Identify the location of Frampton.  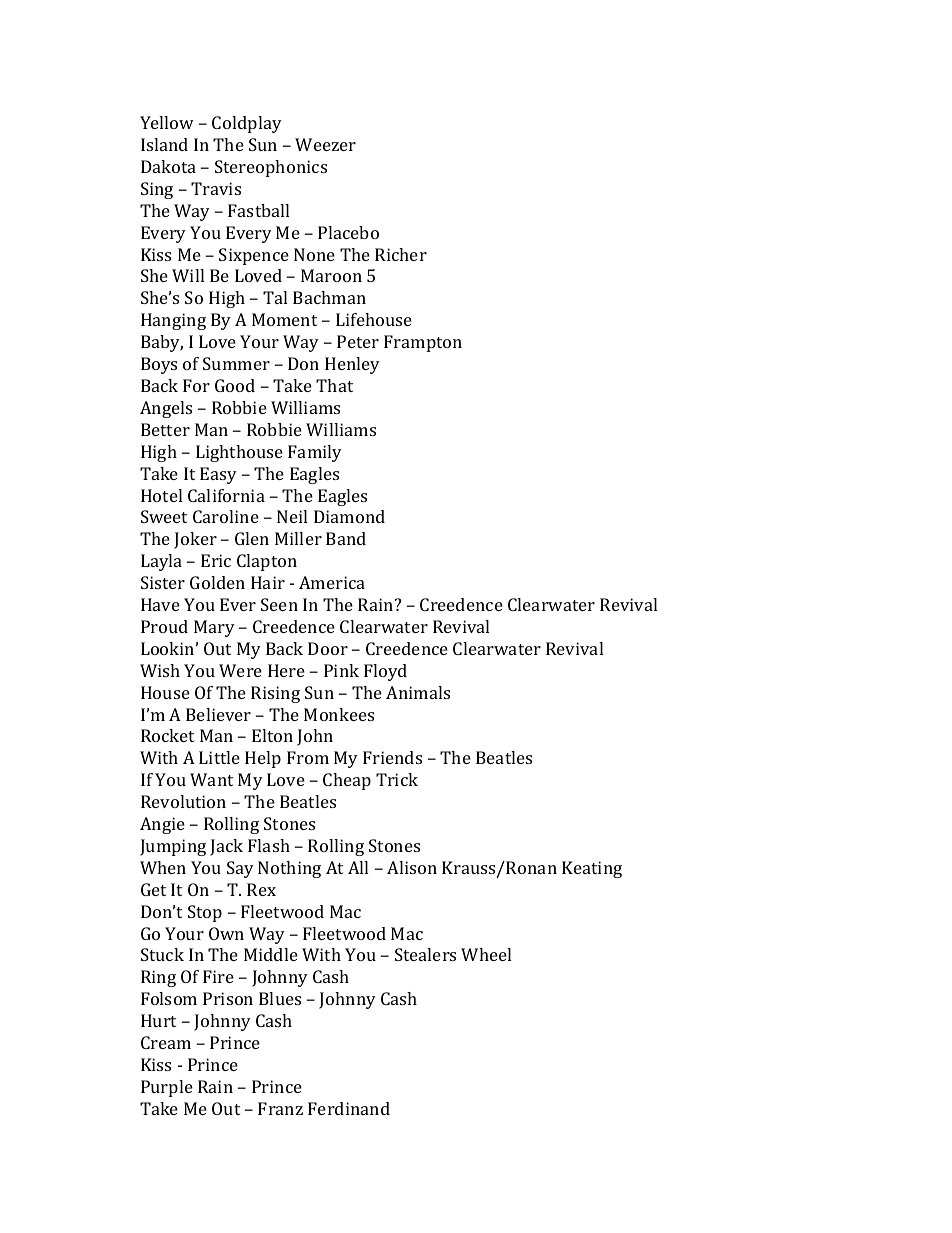
(423, 343).
